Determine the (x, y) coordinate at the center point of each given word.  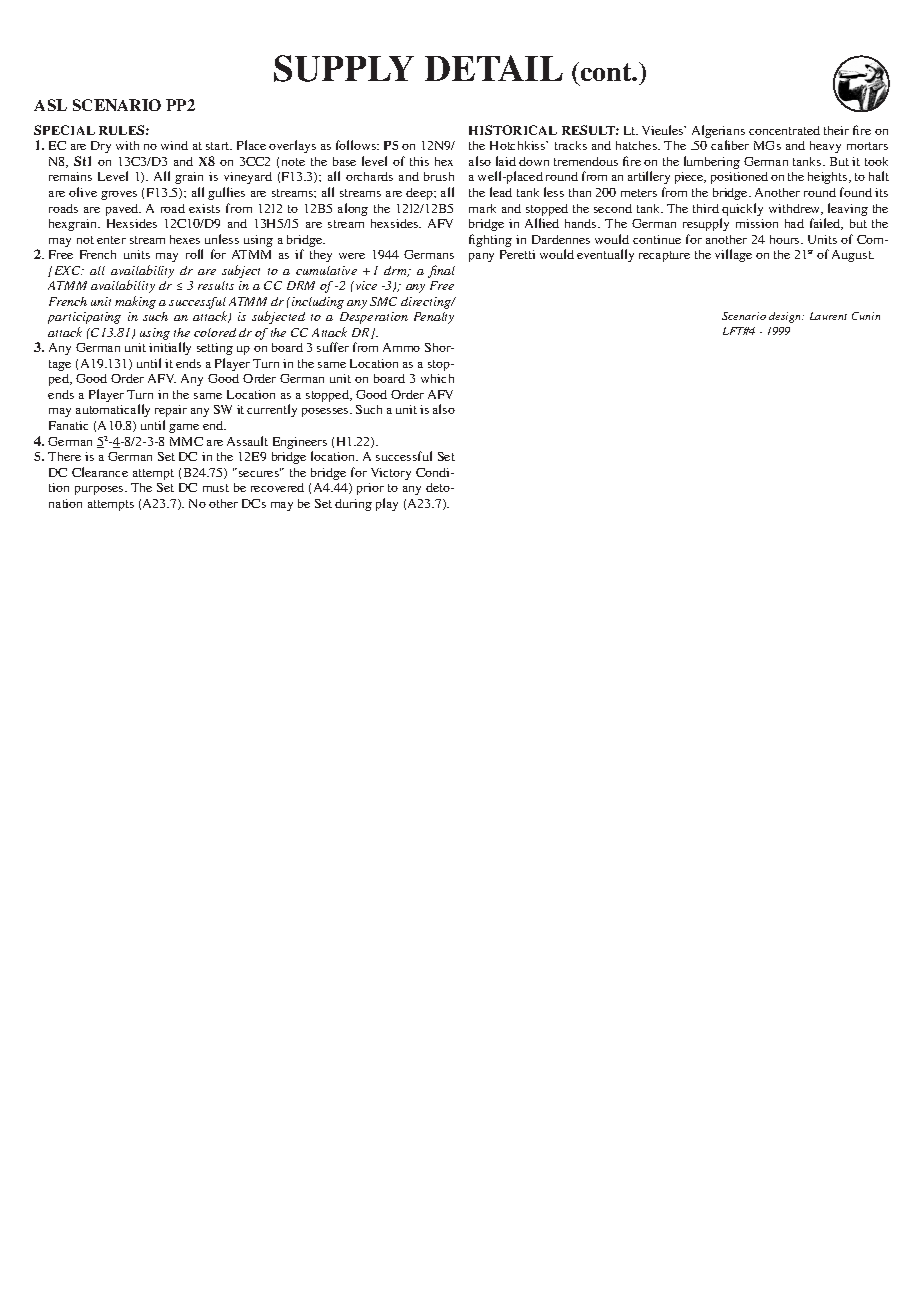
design (786, 317)
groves (119, 195)
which (437, 378)
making (135, 302)
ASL (50, 105)
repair (171, 411)
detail (494, 68)
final (441, 271)
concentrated (784, 130)
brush (439, 176)
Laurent (828, 316)
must (216, 488)
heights (829, 178)
